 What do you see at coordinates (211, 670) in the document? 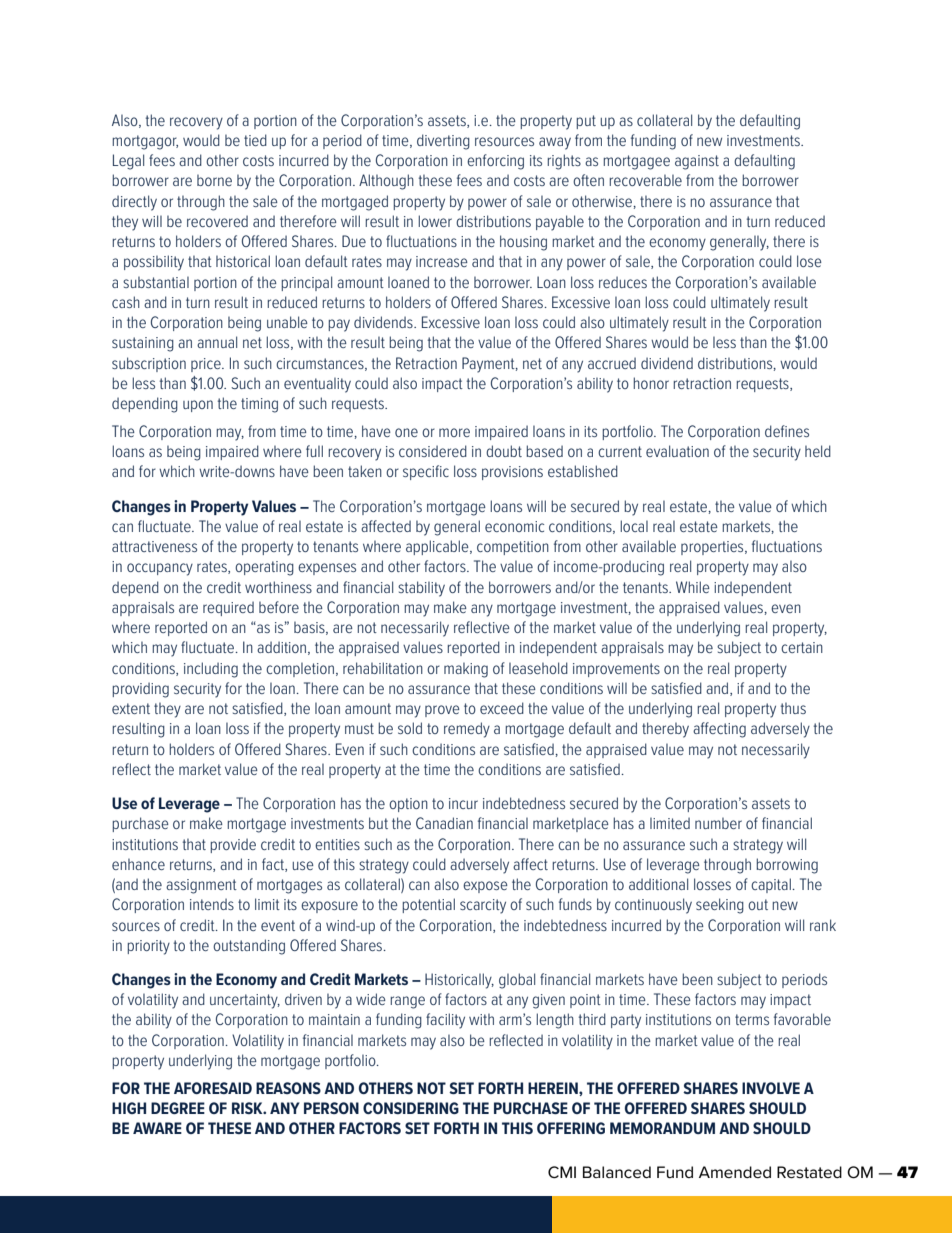
I see `including` at bounding box center [211, 670].
